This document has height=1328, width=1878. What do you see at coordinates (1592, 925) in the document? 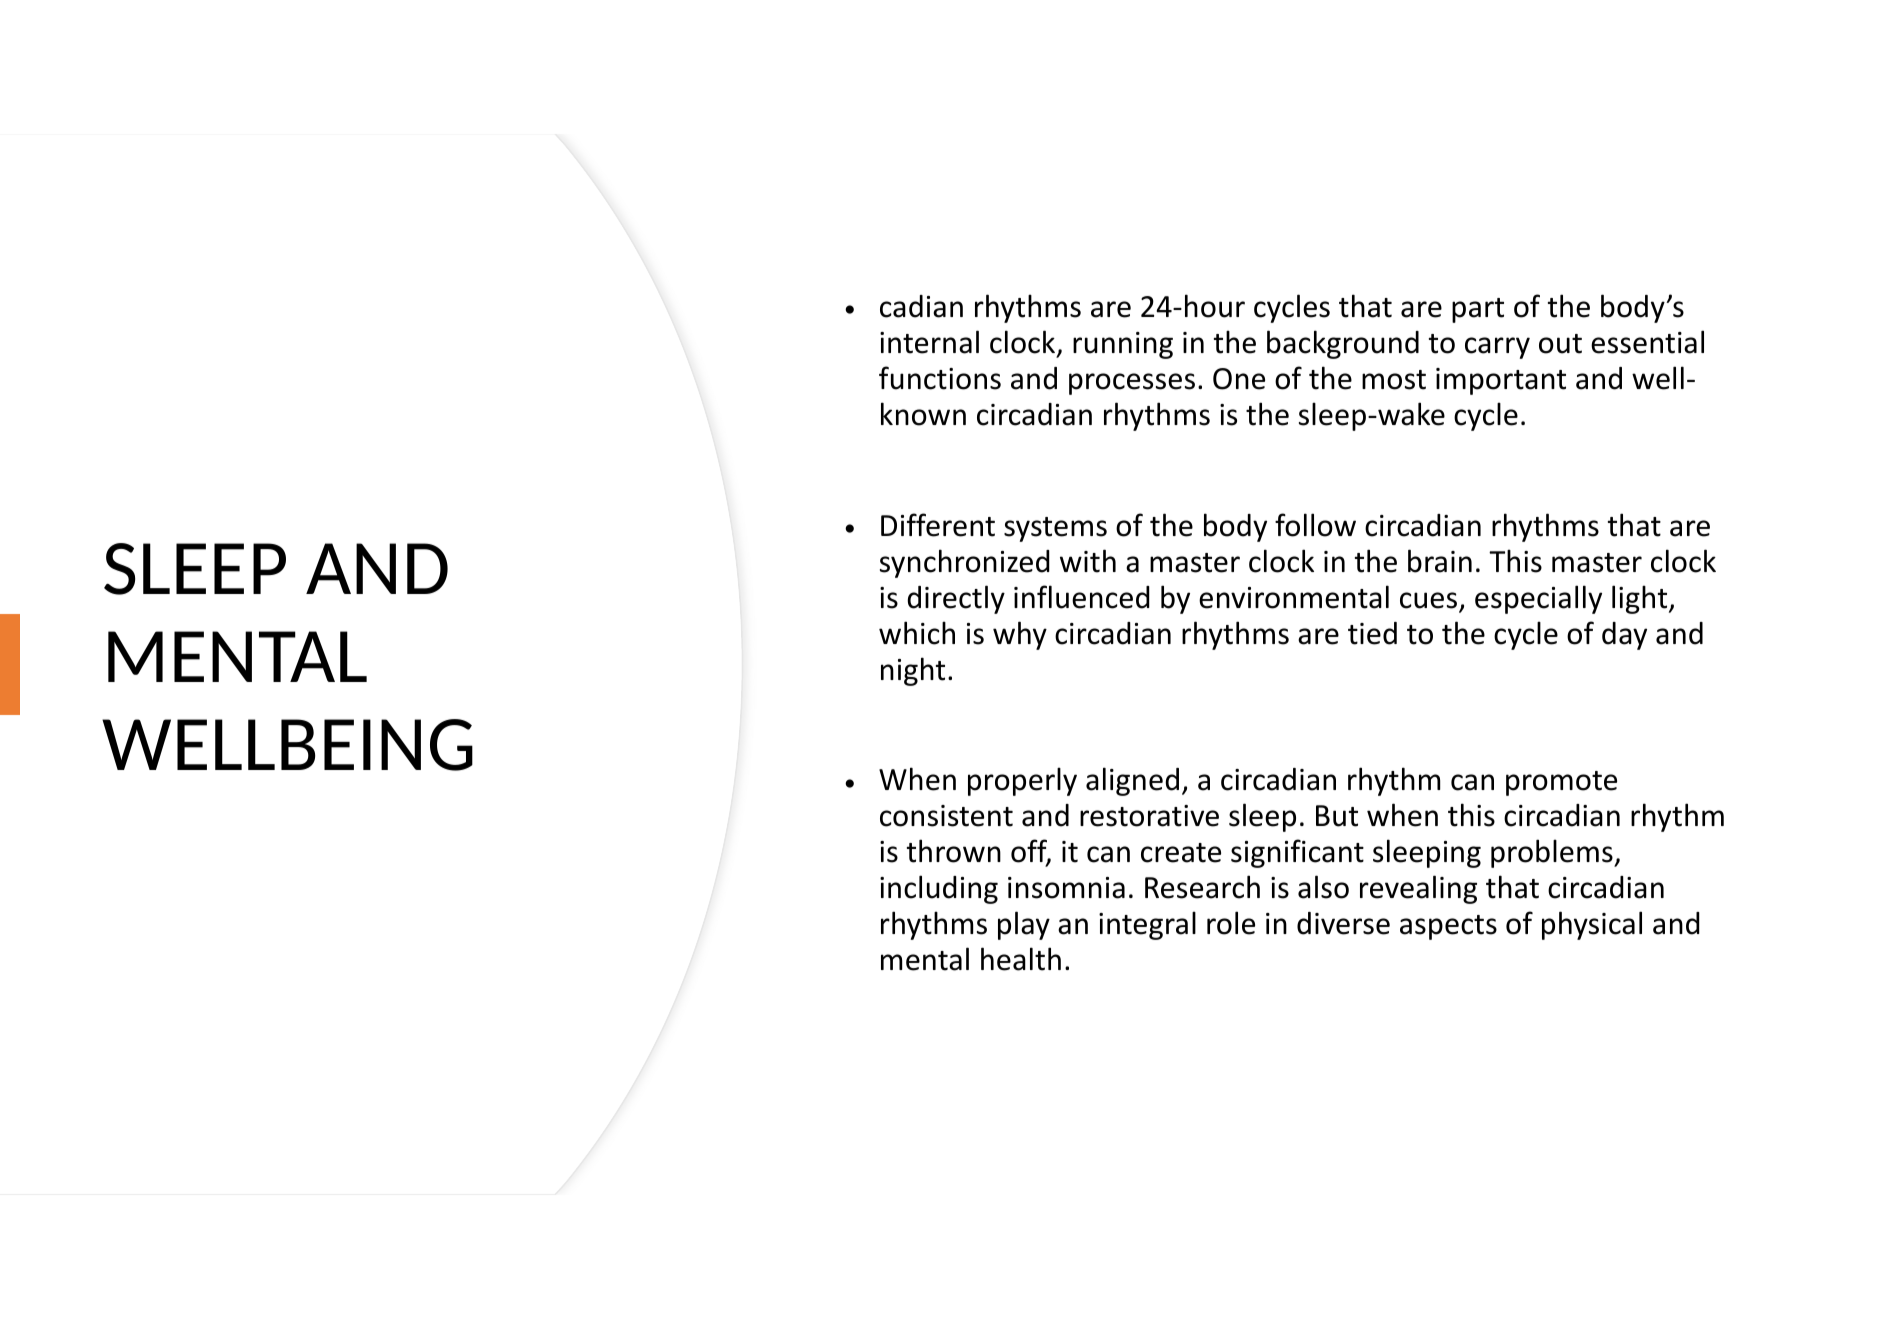
I see `physical` at bounding box center [1592, 925].
